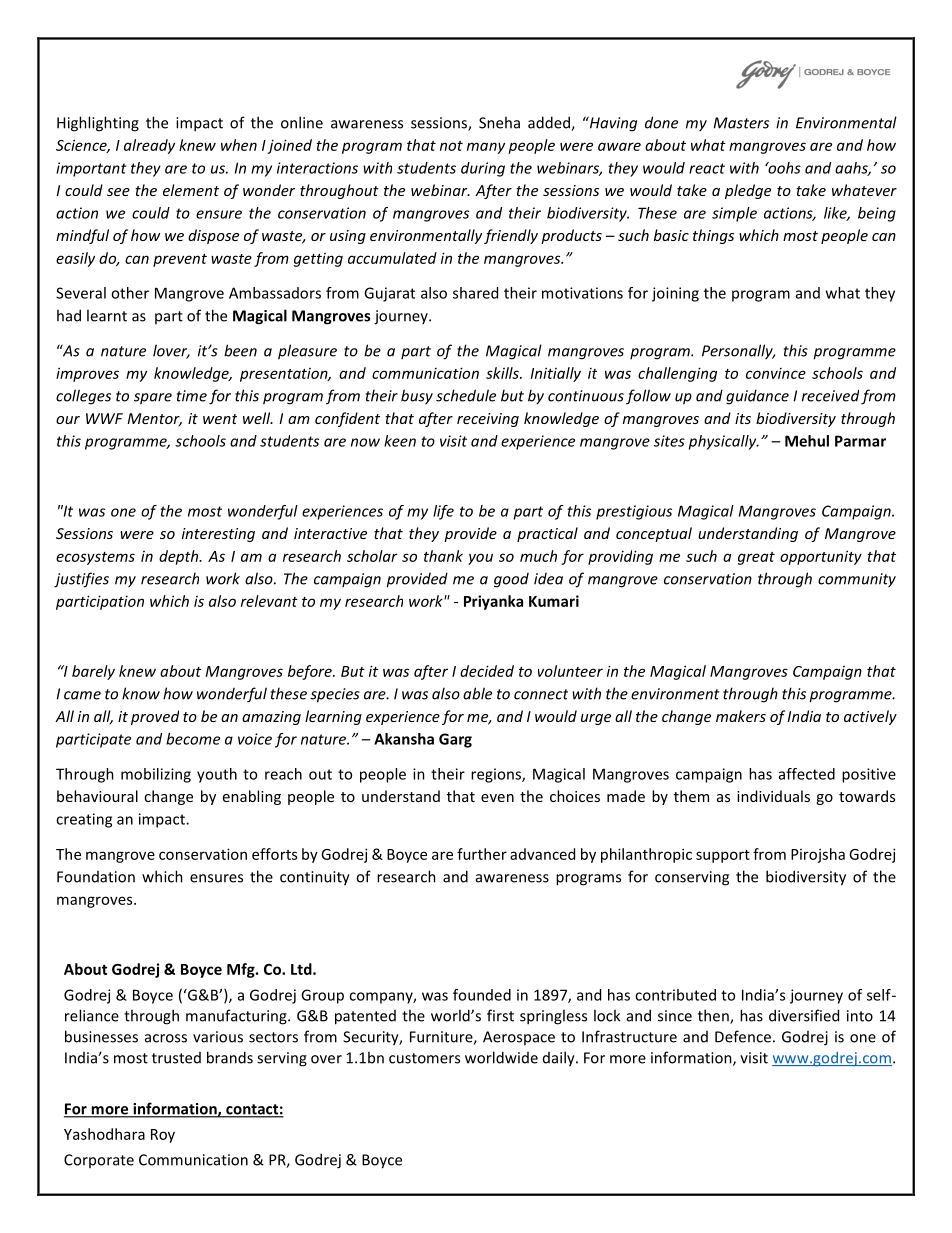 This document has width=952, height=1233. I want to click on become, so click(193, 739).
